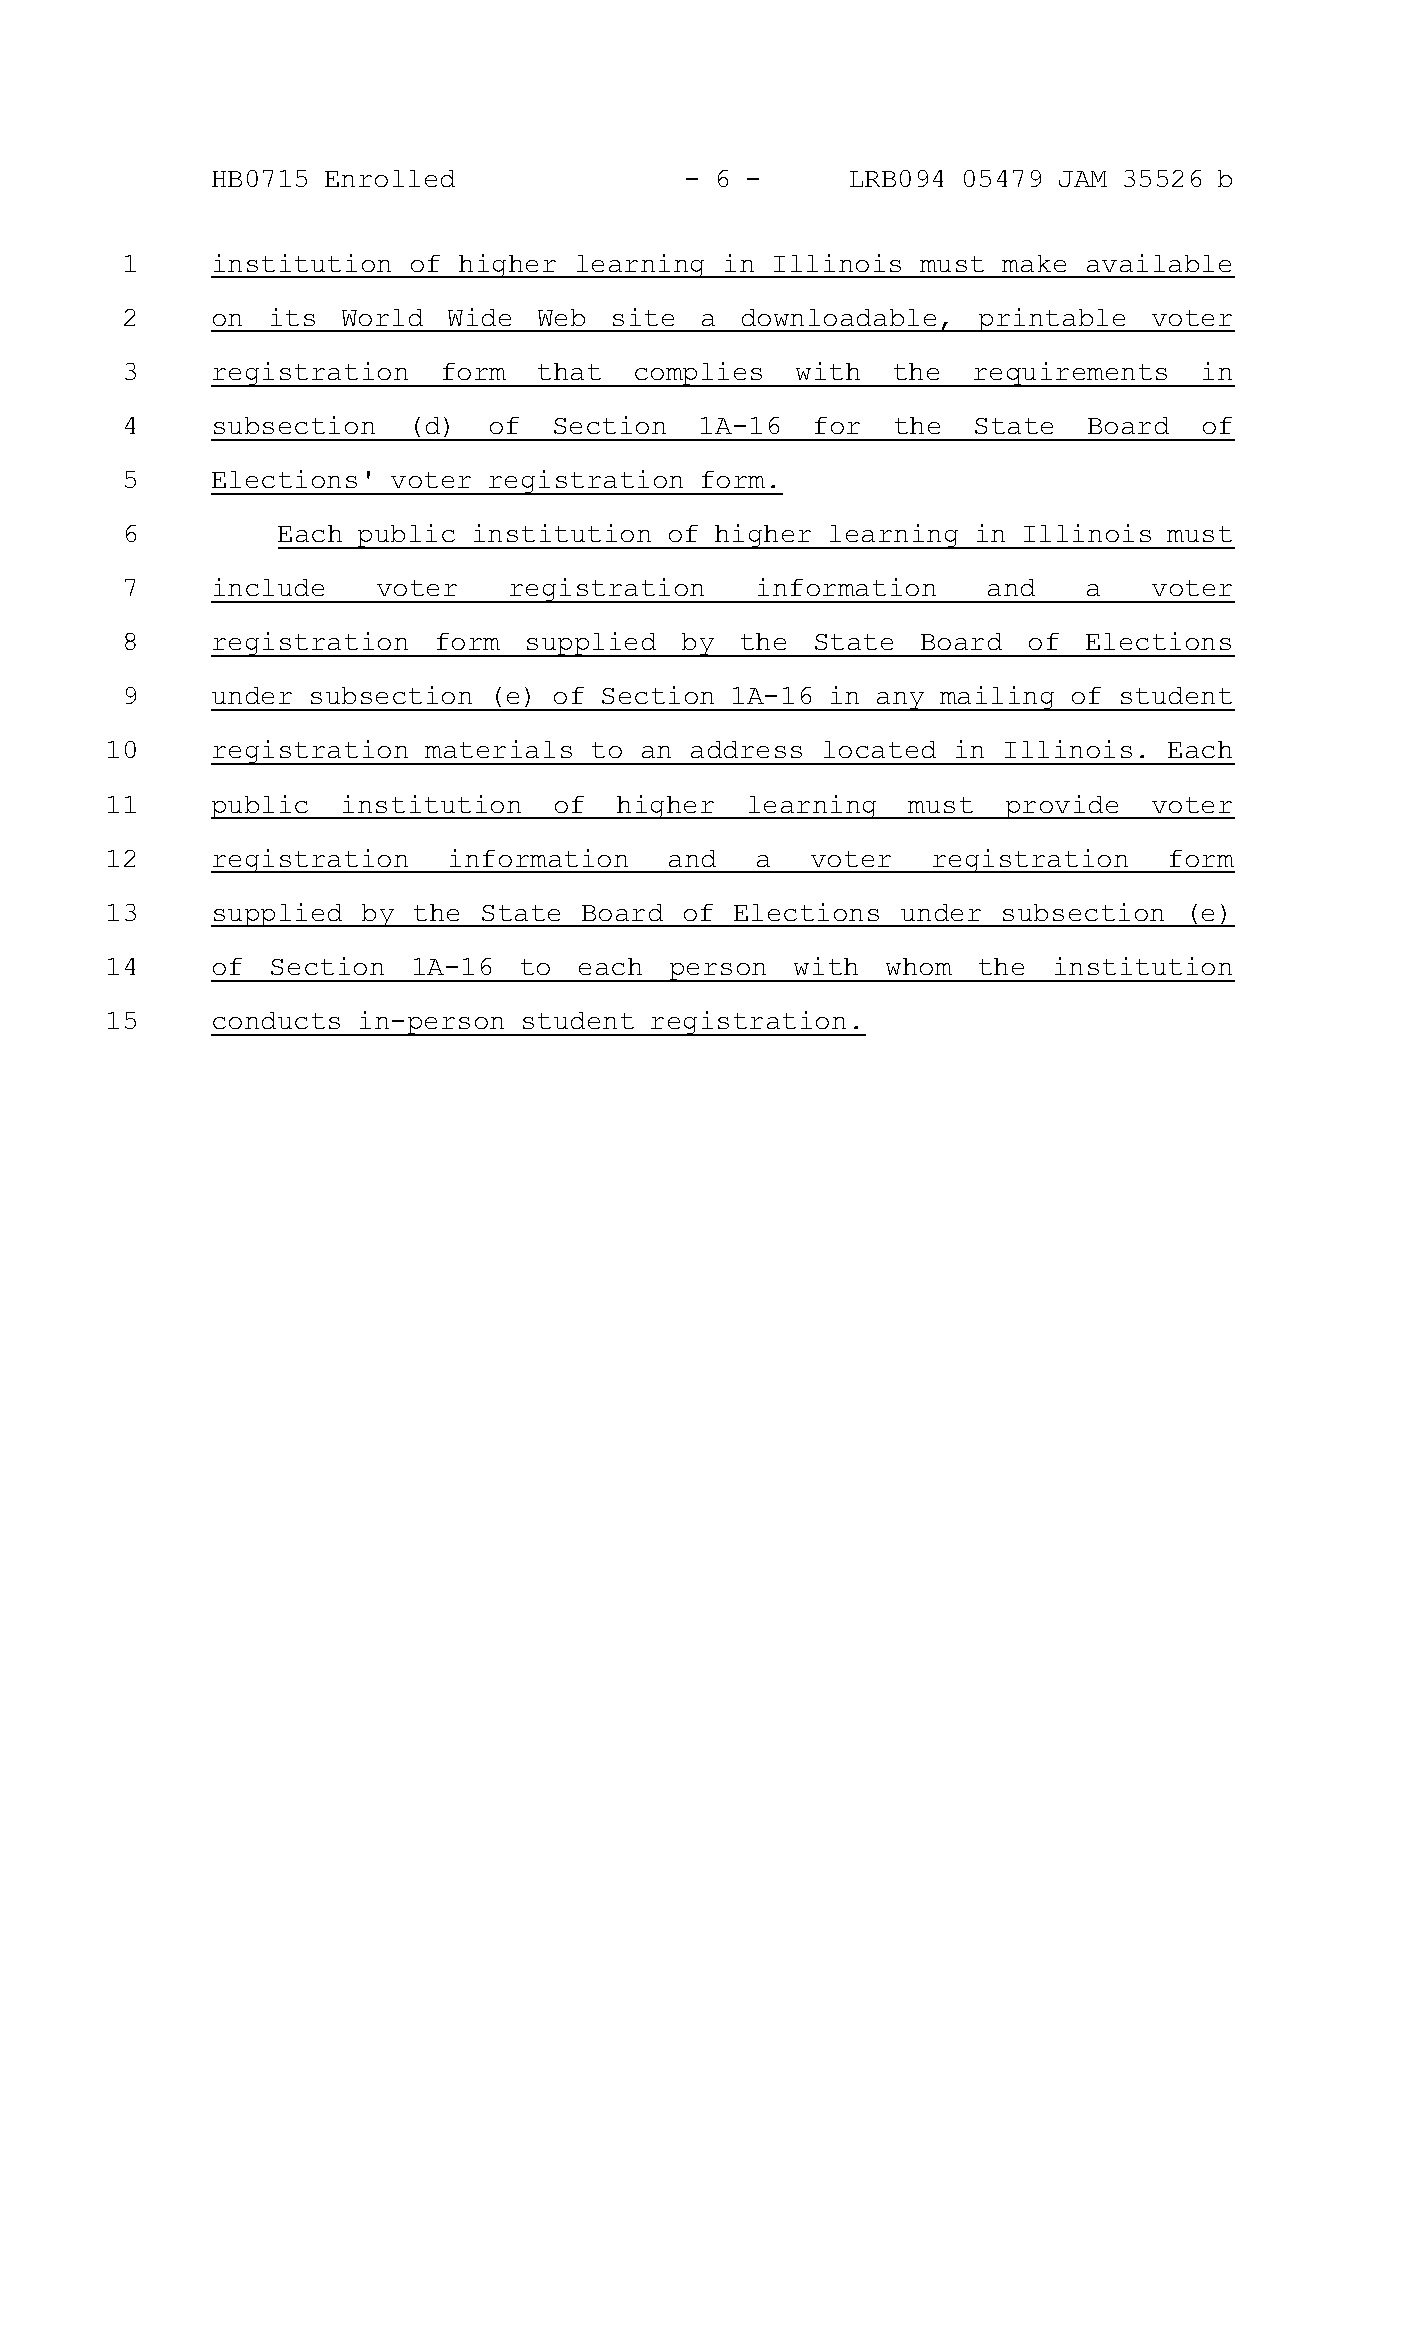  What do you see at coordinates (643, 317) in the image?
I see `site` at bounding box center [643, 317].
